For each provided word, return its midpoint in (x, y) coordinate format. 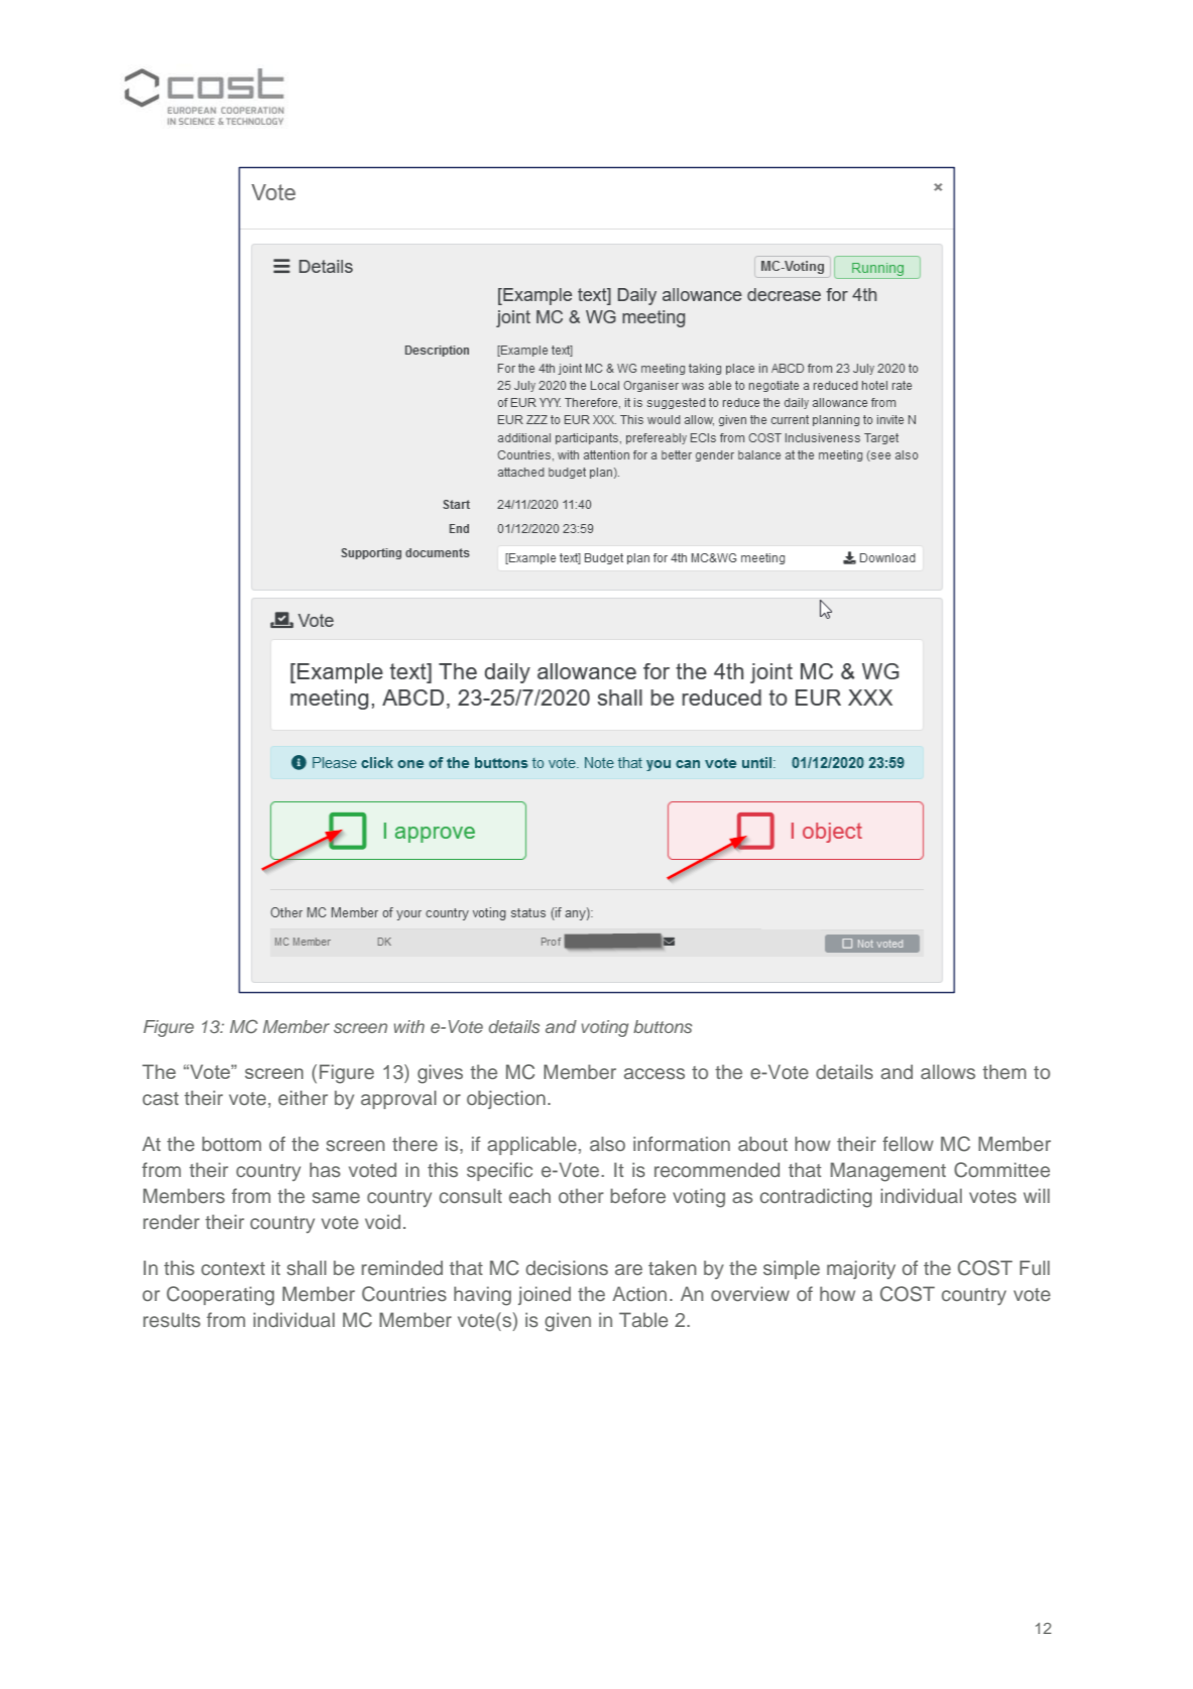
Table (643, 1319)
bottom (231, 1143)
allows (948, 1071)
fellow (908, 1143)
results (171, 1319)
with (409, 1026)
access (654, 1073)
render (171, 1221)
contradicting (816, 1198)
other (581, 1195)
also (607, 1143)
